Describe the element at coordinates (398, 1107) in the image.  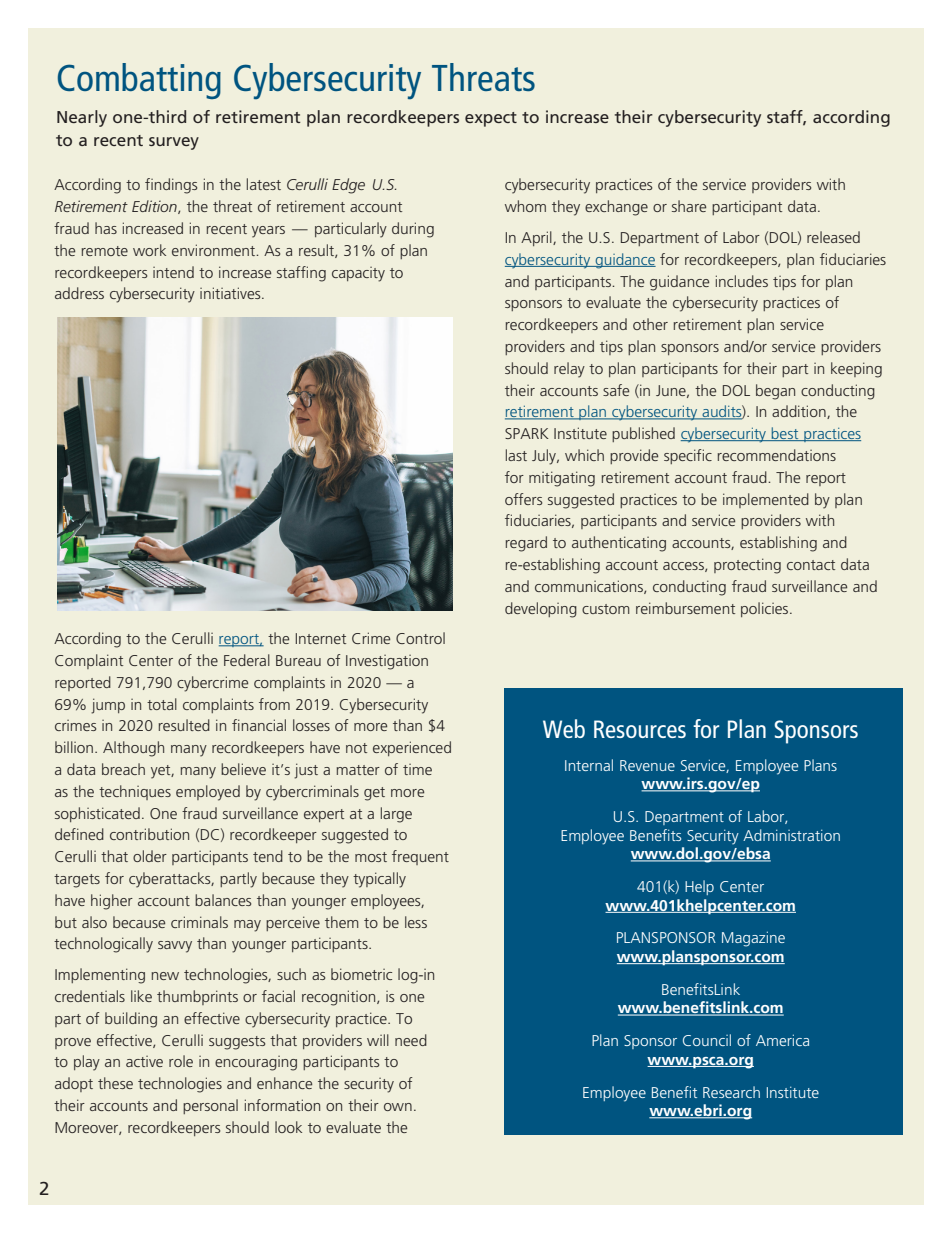
I see `own` at that location.
